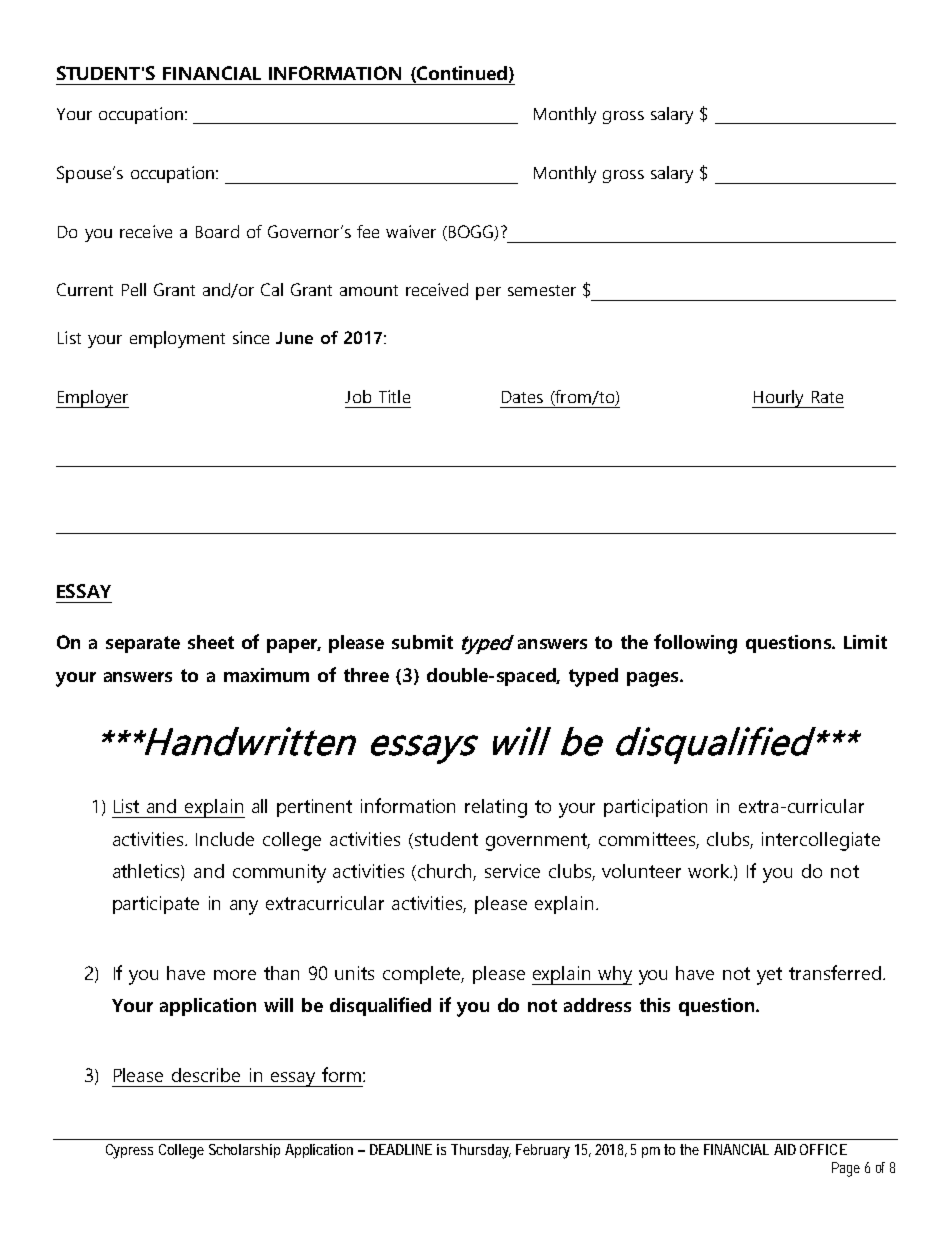  Describe the element at coordinates (481, 1151) in the screenshot. I see `Thursday` at that location.
